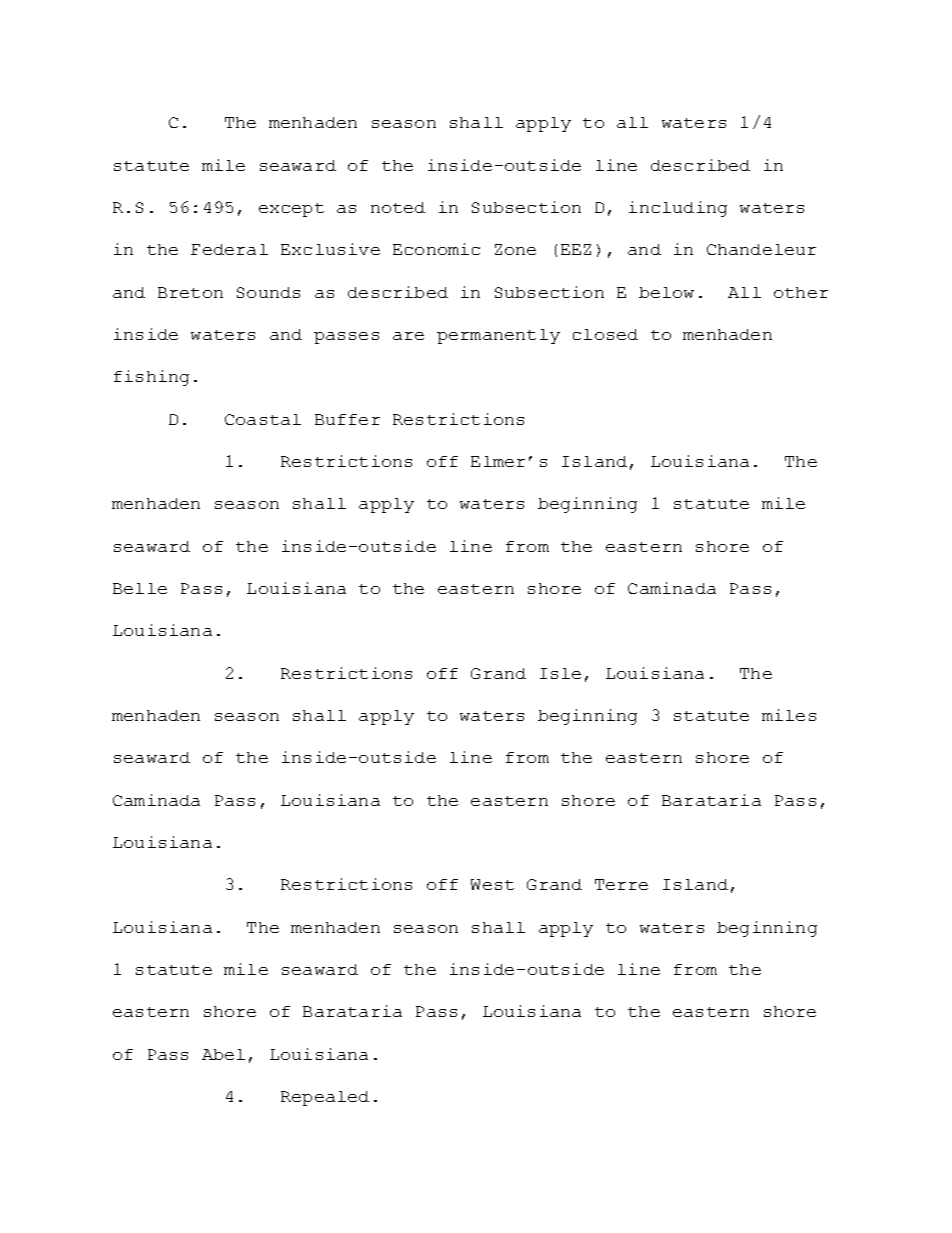 The width and height of the screenshot is (952, 1233). I want to click on Abel, so click(223, 1054).
